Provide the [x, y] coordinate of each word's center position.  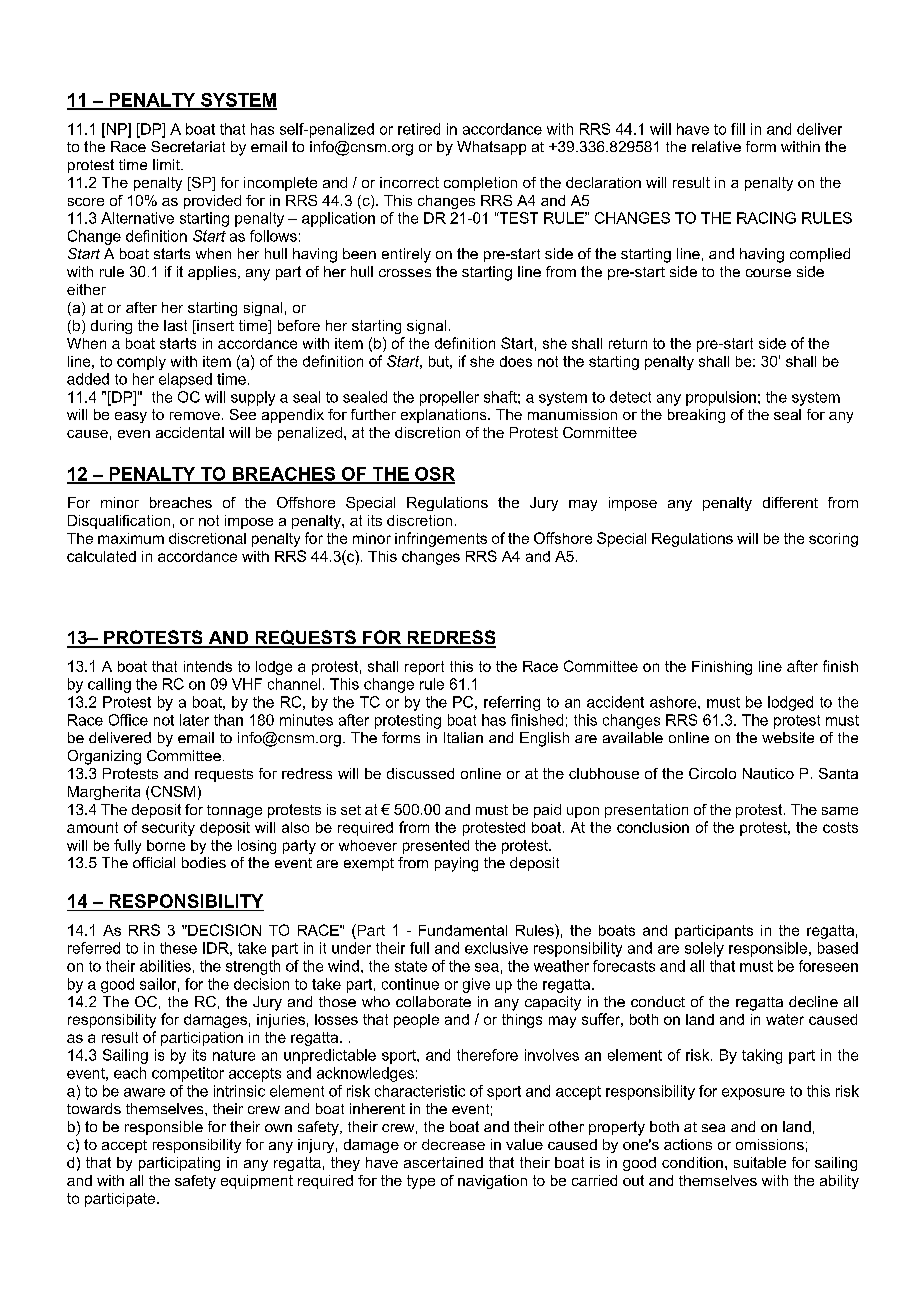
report [424, 668]
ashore [674, 702]
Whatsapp [491, 148]
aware [144, 1092]
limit [167, 164]
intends [208, 666]
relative [716, 146]
